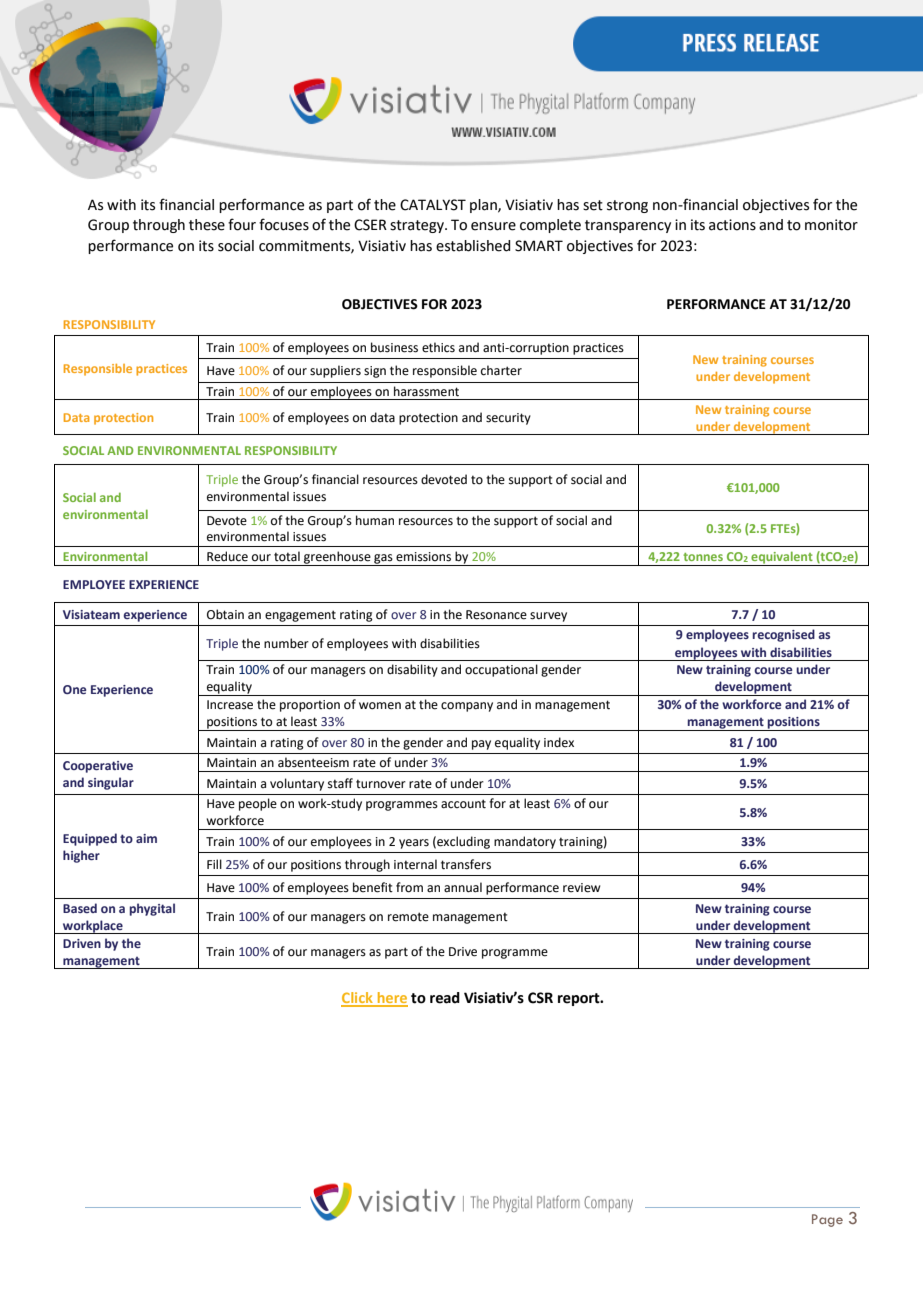 The image size is (924, 1308). I want to click on these, so click(207, 225).
